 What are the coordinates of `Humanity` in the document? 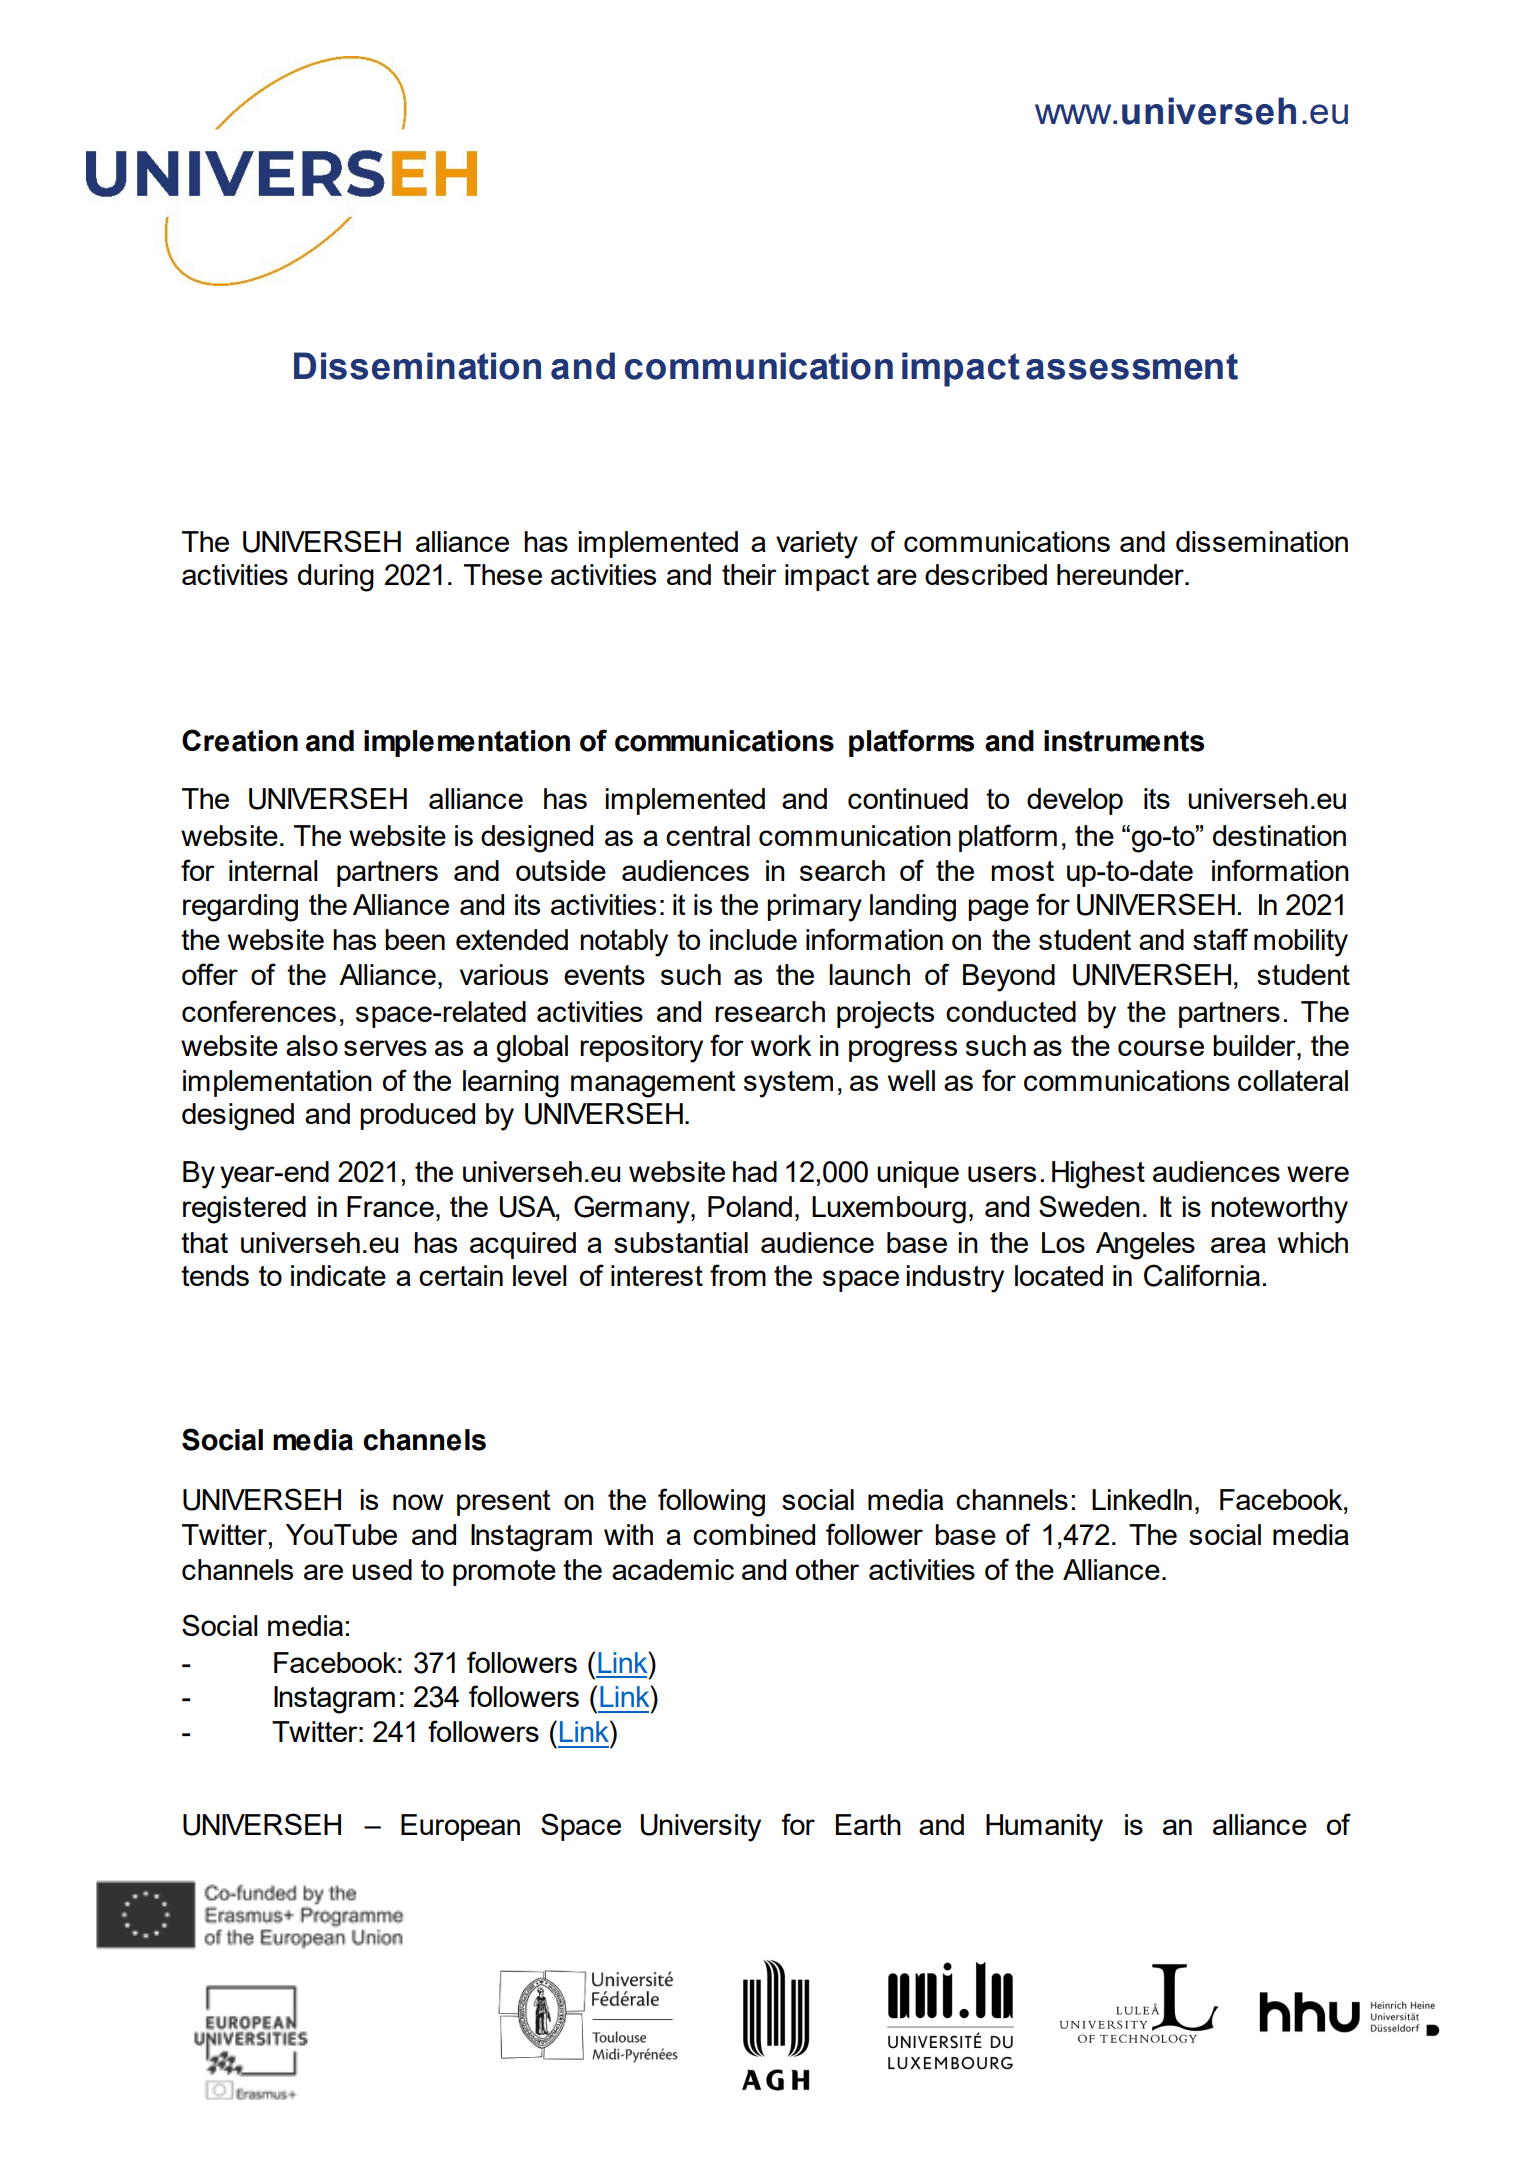 It's located at (1044, 1828).
